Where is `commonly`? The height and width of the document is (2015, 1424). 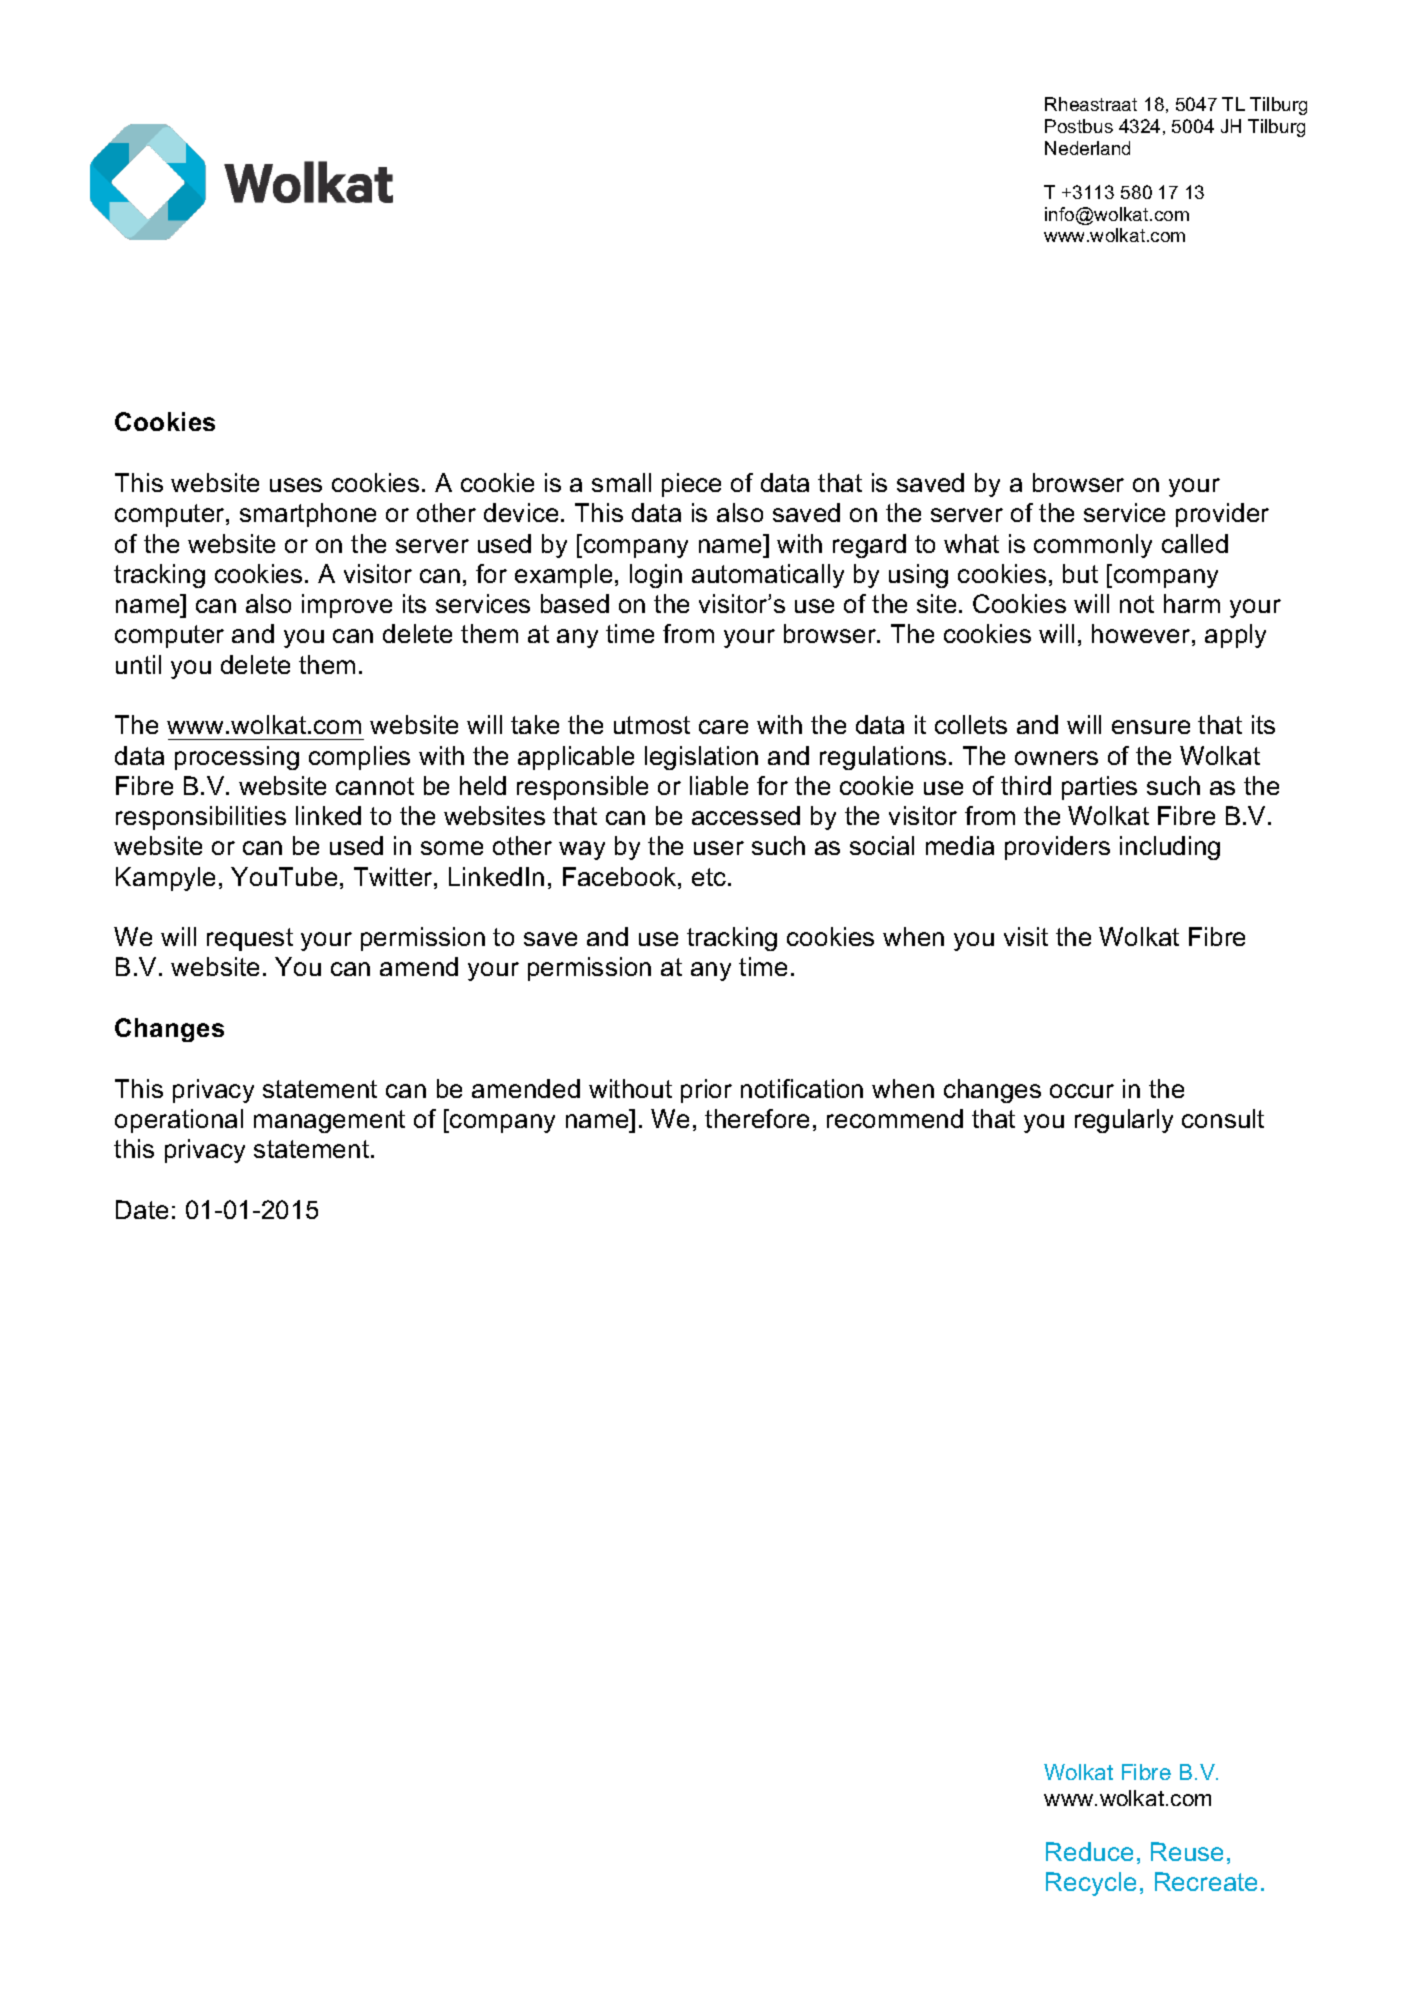
commonly is located at coordinates (1093, 546).
